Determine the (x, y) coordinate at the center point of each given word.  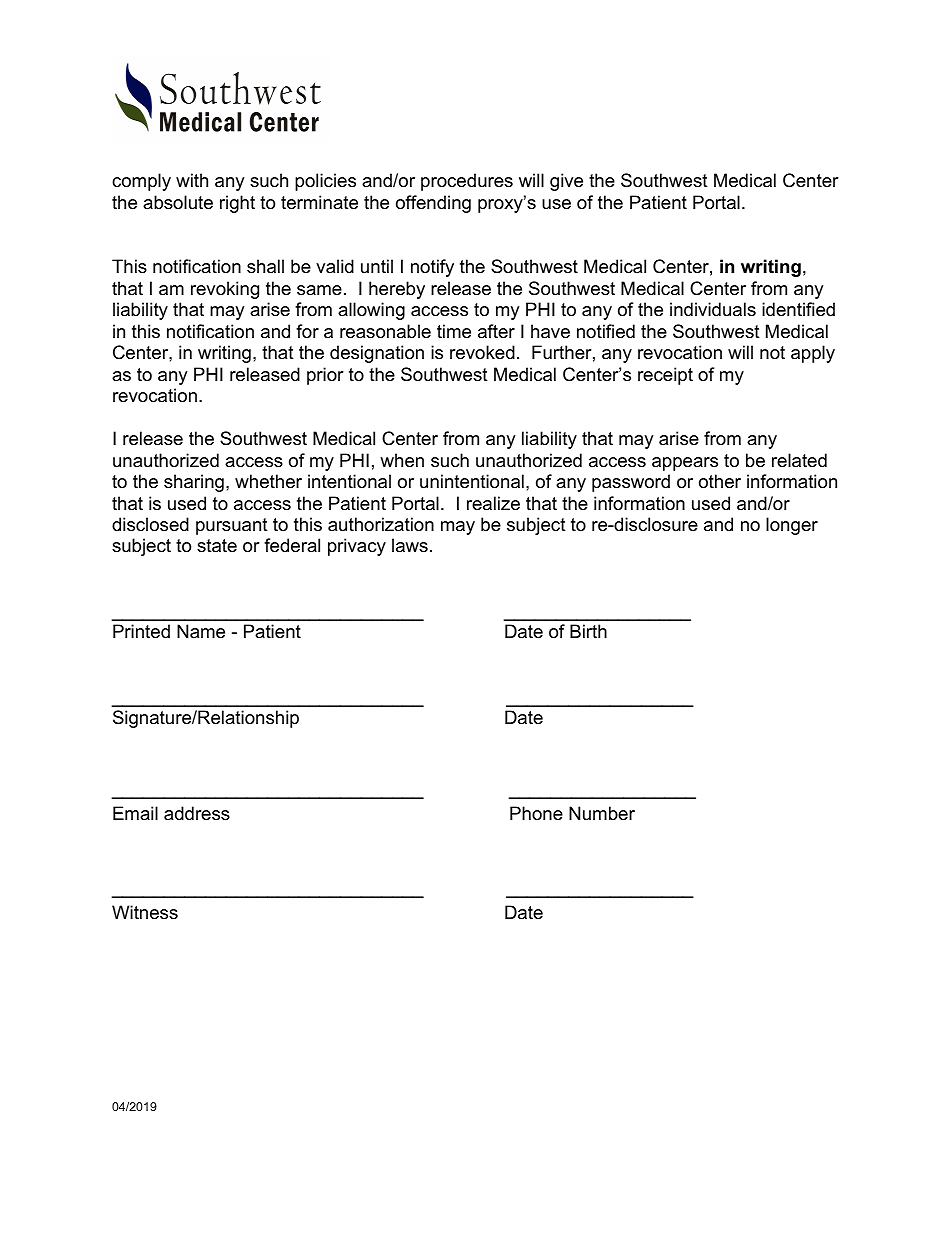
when (402, 460)
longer (792, 526)
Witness (145, 912)
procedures (467, 182)
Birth (588, 631)
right (237, 204)
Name (201, 631)
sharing (194, 483)
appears (685, 464)
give (566, 182)
